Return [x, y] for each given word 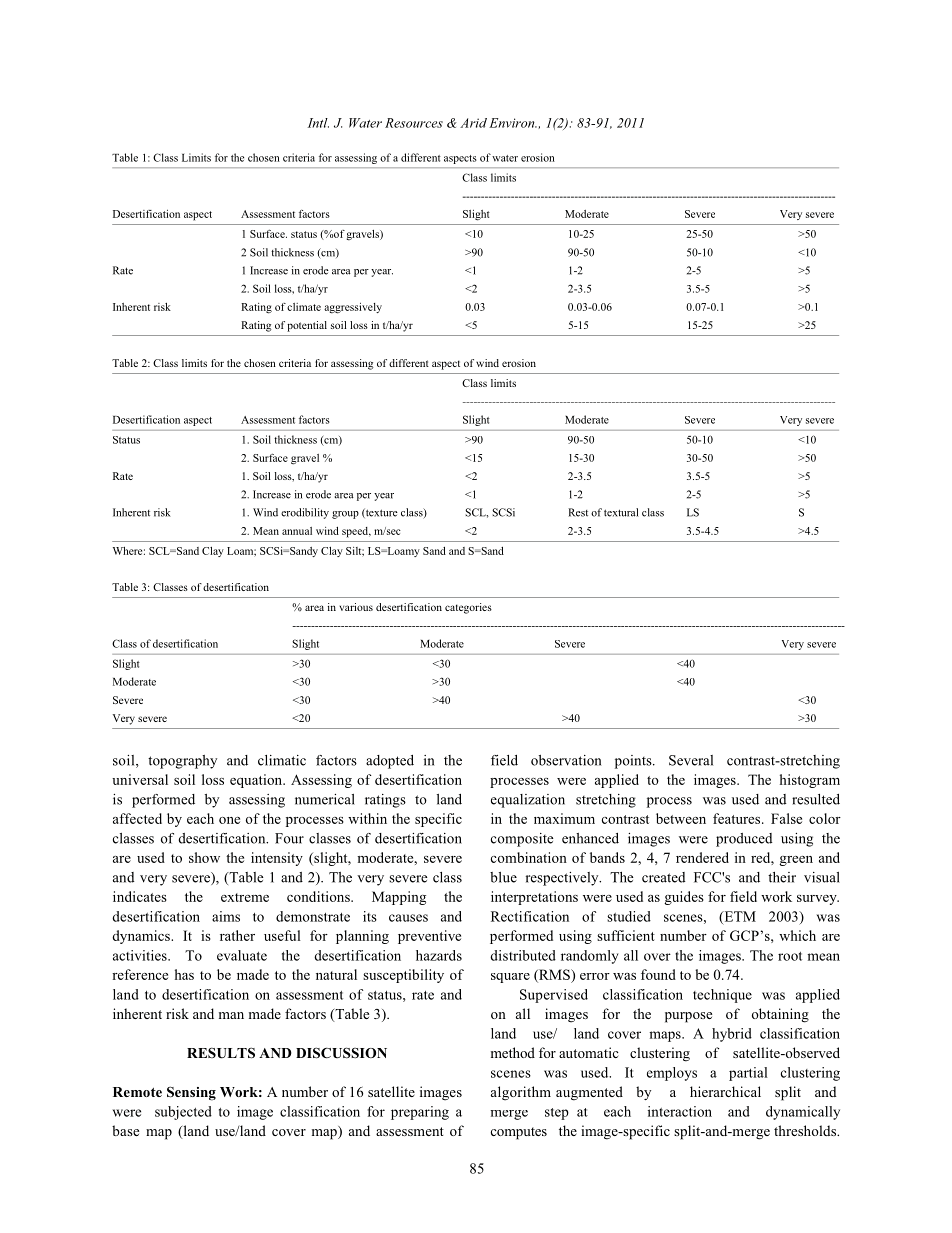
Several [691, 760]
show [204, 857]
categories [468, 608]
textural [621, 512]
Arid [473, 123]
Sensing [191, 1093]
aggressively [353, 308]
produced [744, 840]
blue [503, 877]
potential [307, 326]
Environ [513, 123]
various [356, 607]
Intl [318, 123]
